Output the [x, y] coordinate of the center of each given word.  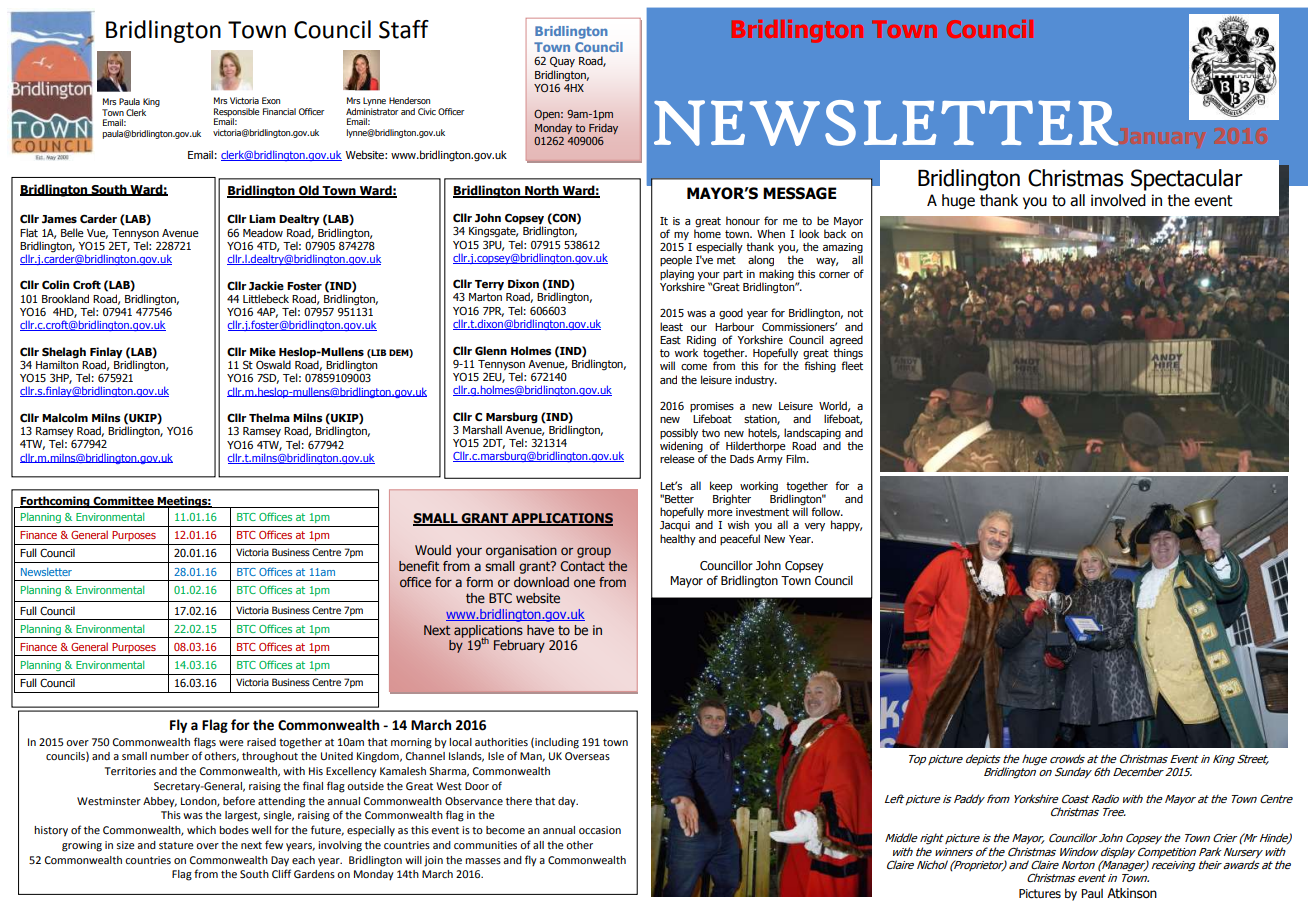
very [814, 527]
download [541, 582]
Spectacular [1187, 180]
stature [176, 845]
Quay [562, 62]
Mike [263, 351]
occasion [600, 830]
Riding [701, 342]
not [855, 313]
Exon [271, 100]
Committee [123, 502]
